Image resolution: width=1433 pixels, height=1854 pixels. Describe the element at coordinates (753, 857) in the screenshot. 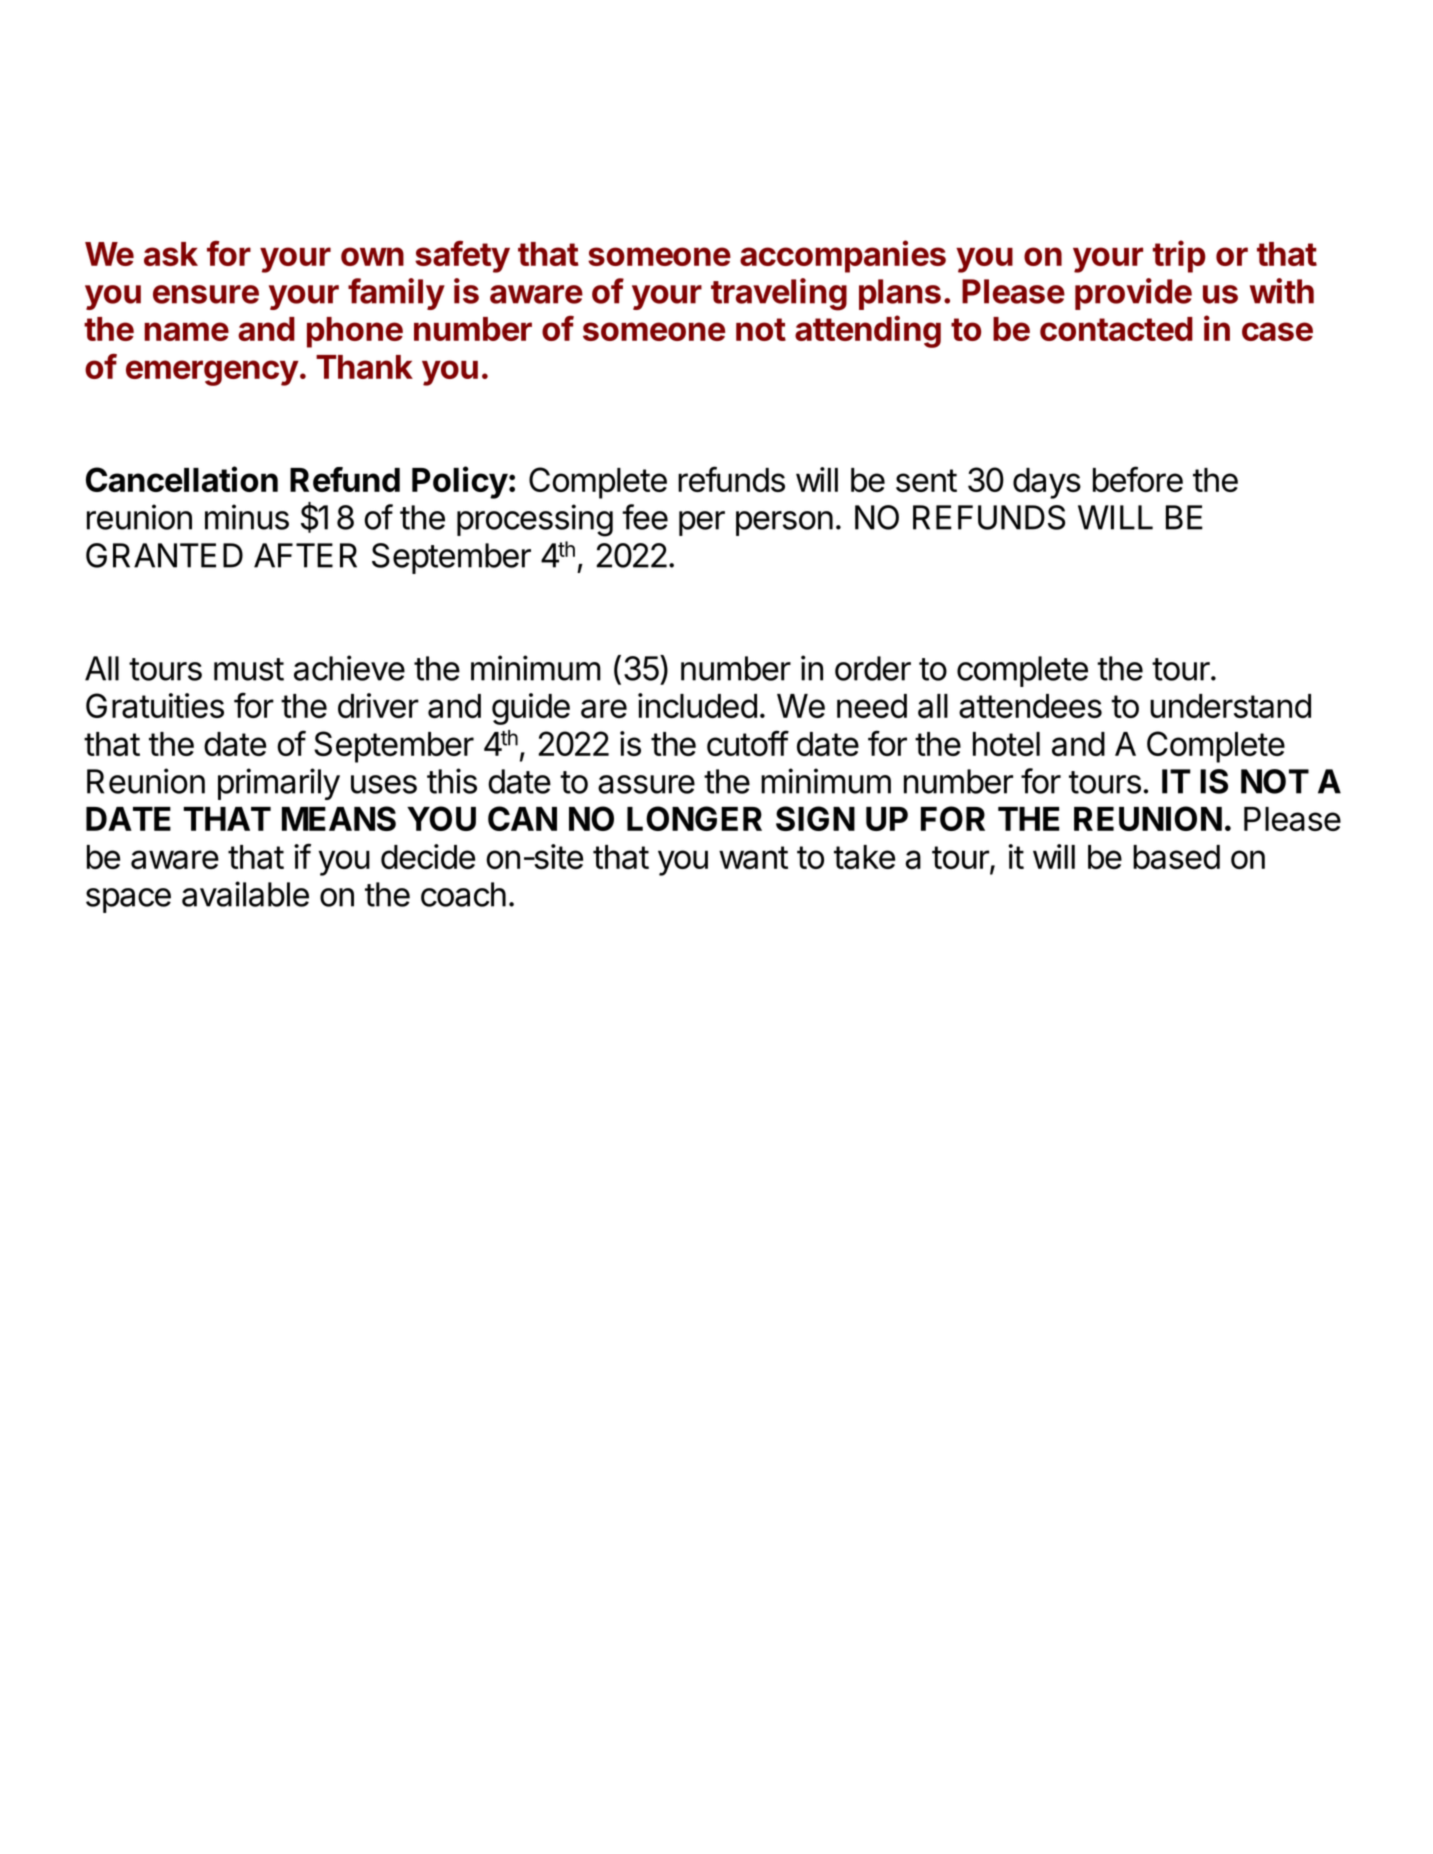

I see `want` at that location.
